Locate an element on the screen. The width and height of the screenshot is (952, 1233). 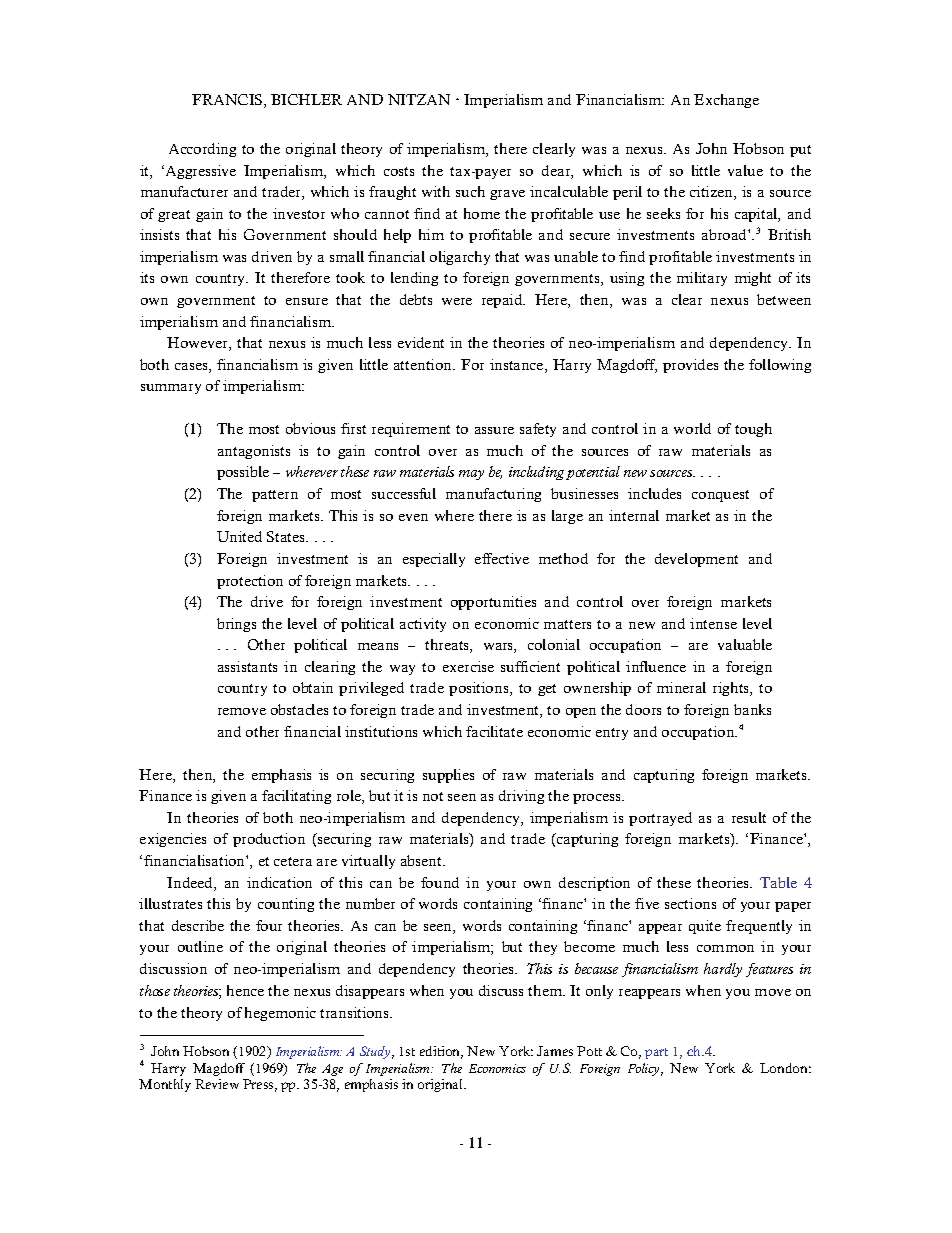
assure is located at coordinates (494, 430).
